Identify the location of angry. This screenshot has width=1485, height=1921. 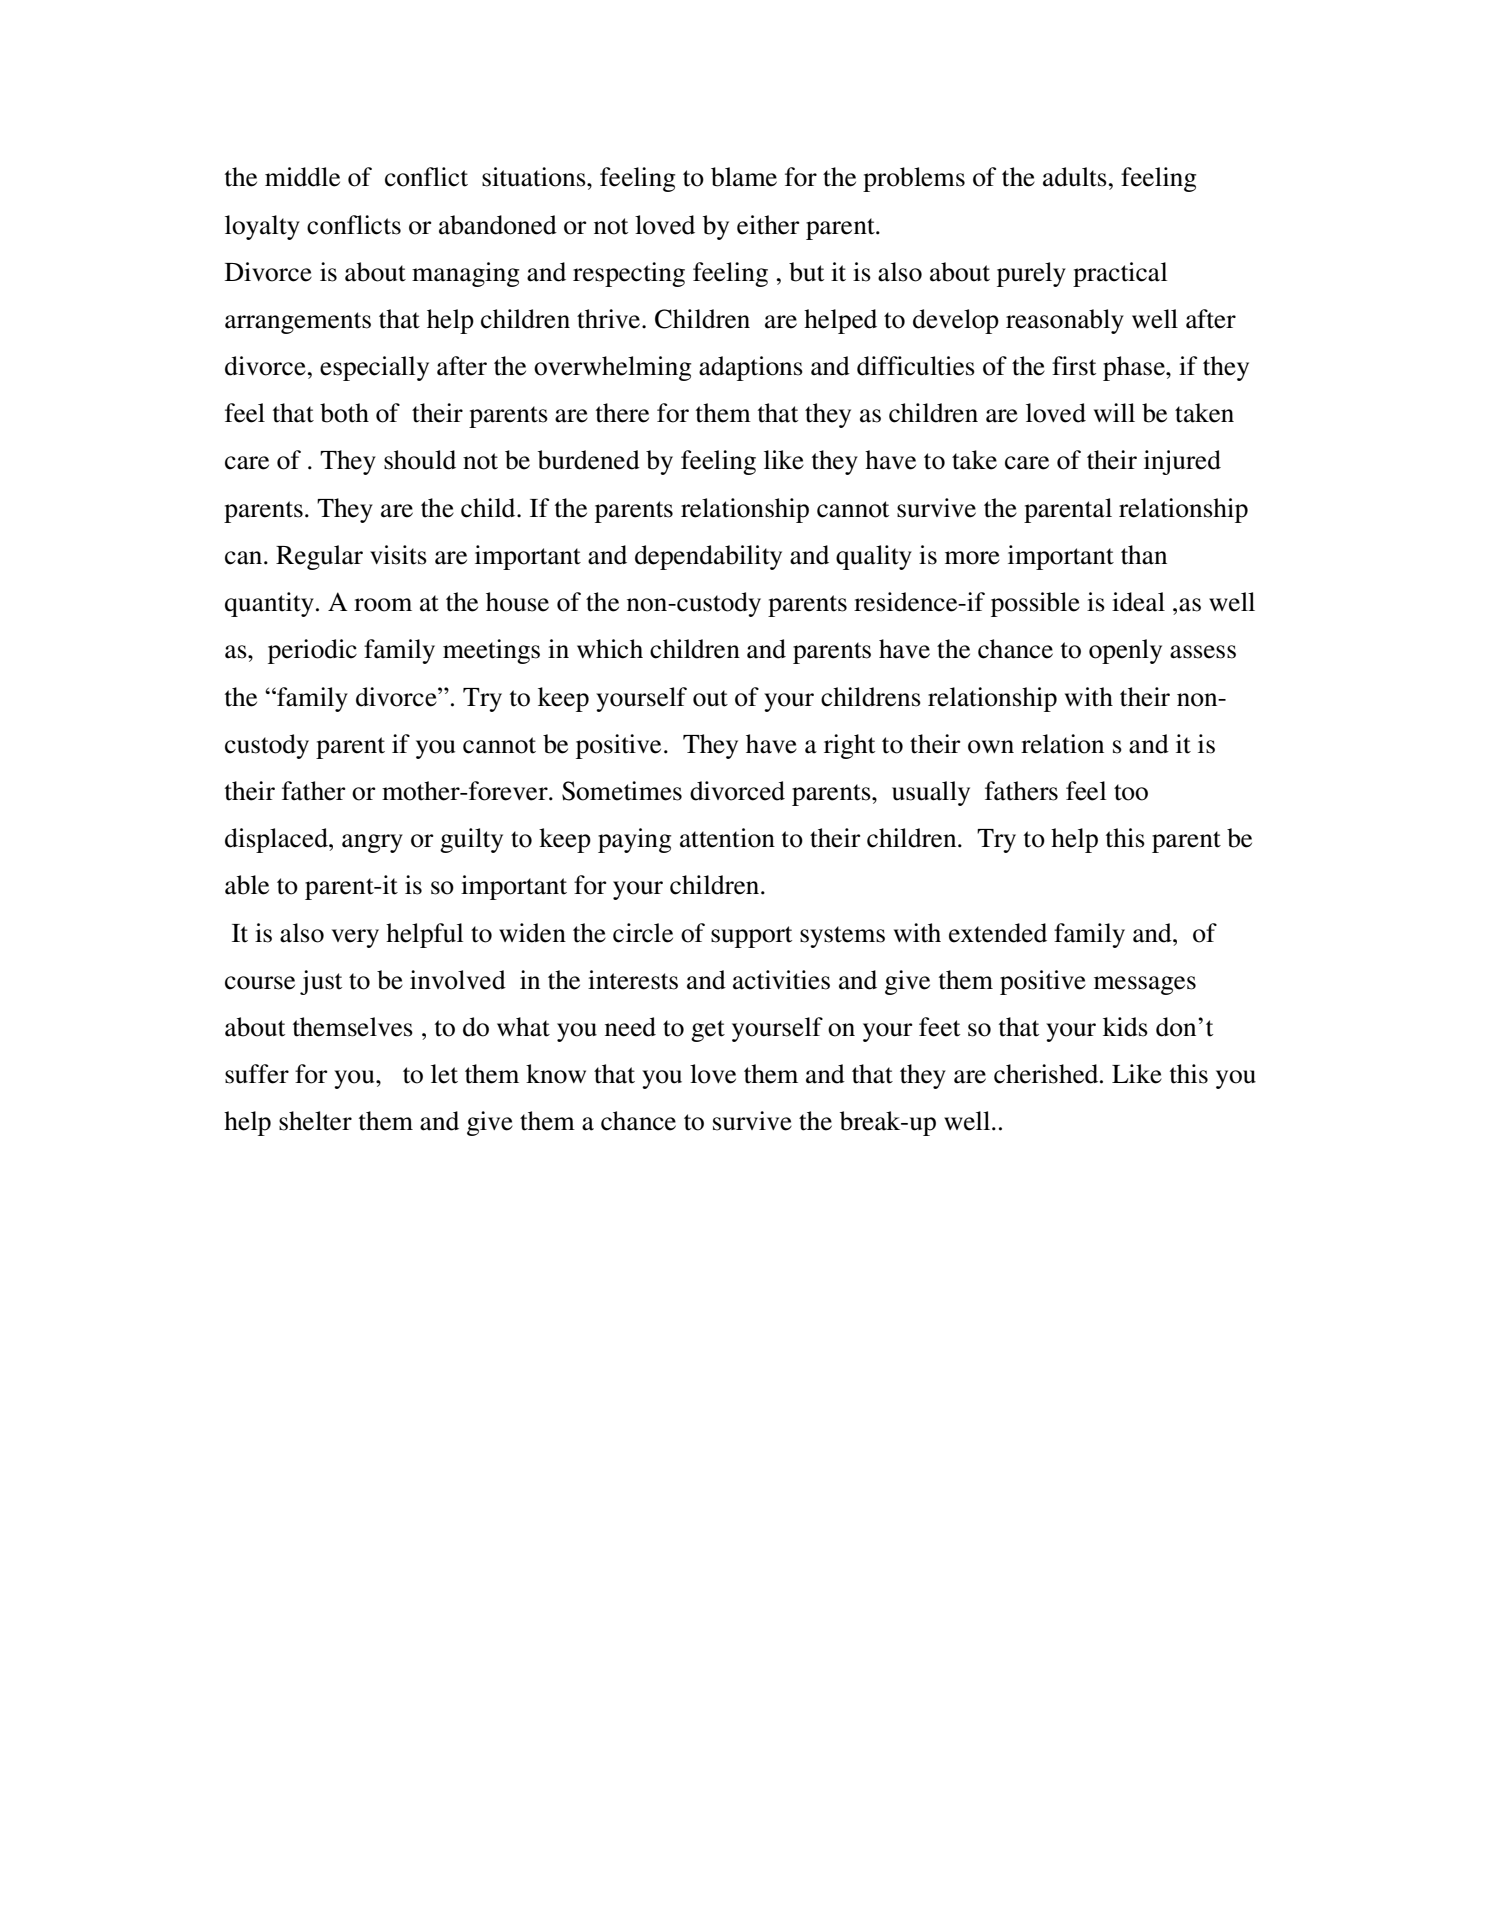
(372, 843).
